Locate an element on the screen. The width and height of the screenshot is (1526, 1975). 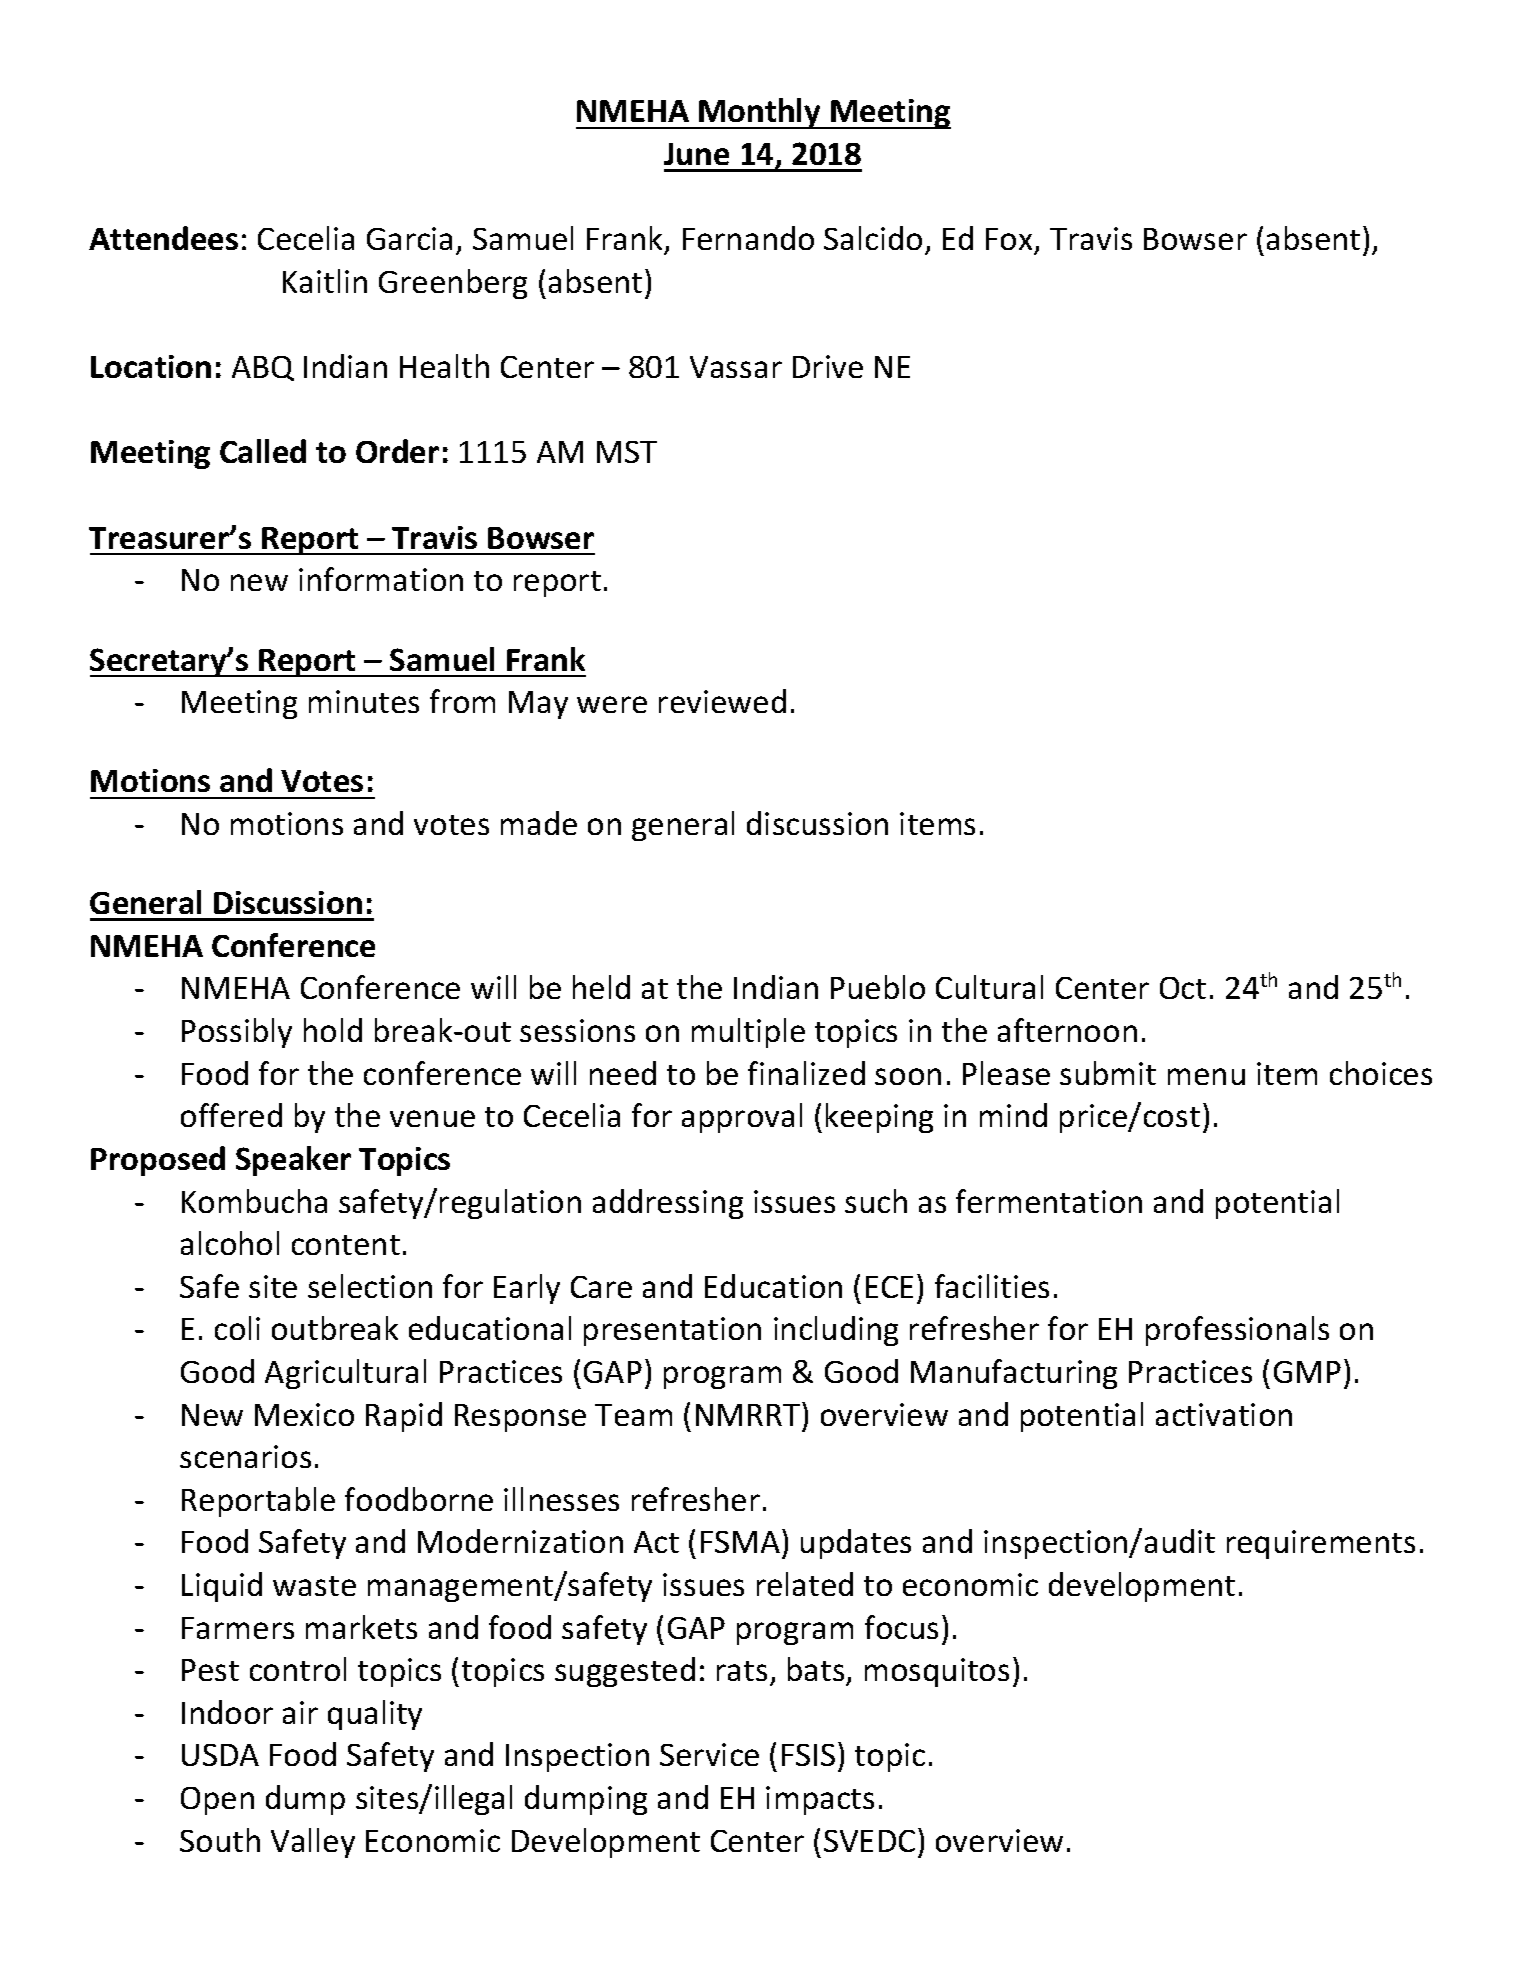
MST is located at coordinates (627, 452).
